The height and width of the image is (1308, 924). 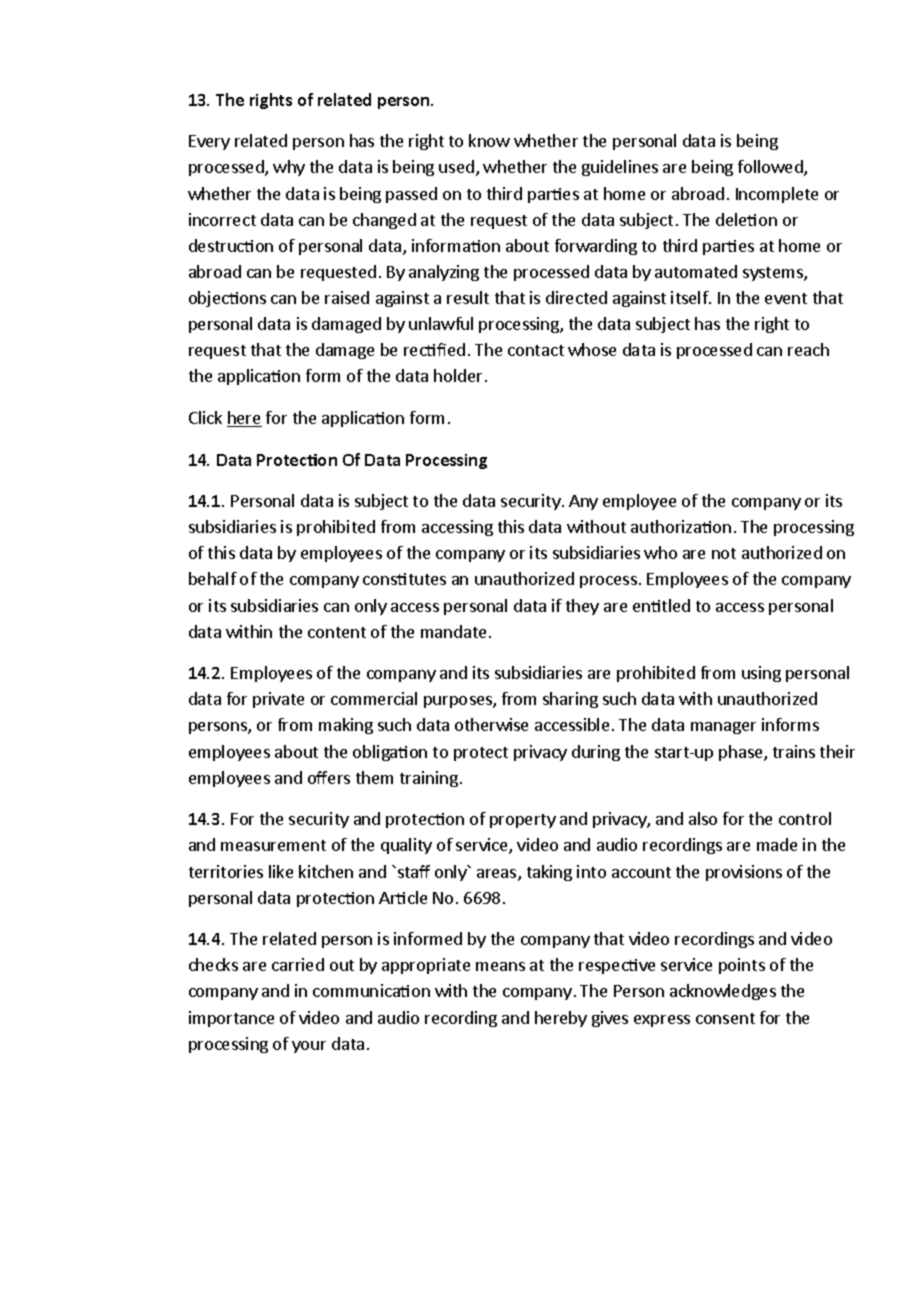 I want to click on not, so click(x=724, y=553).
